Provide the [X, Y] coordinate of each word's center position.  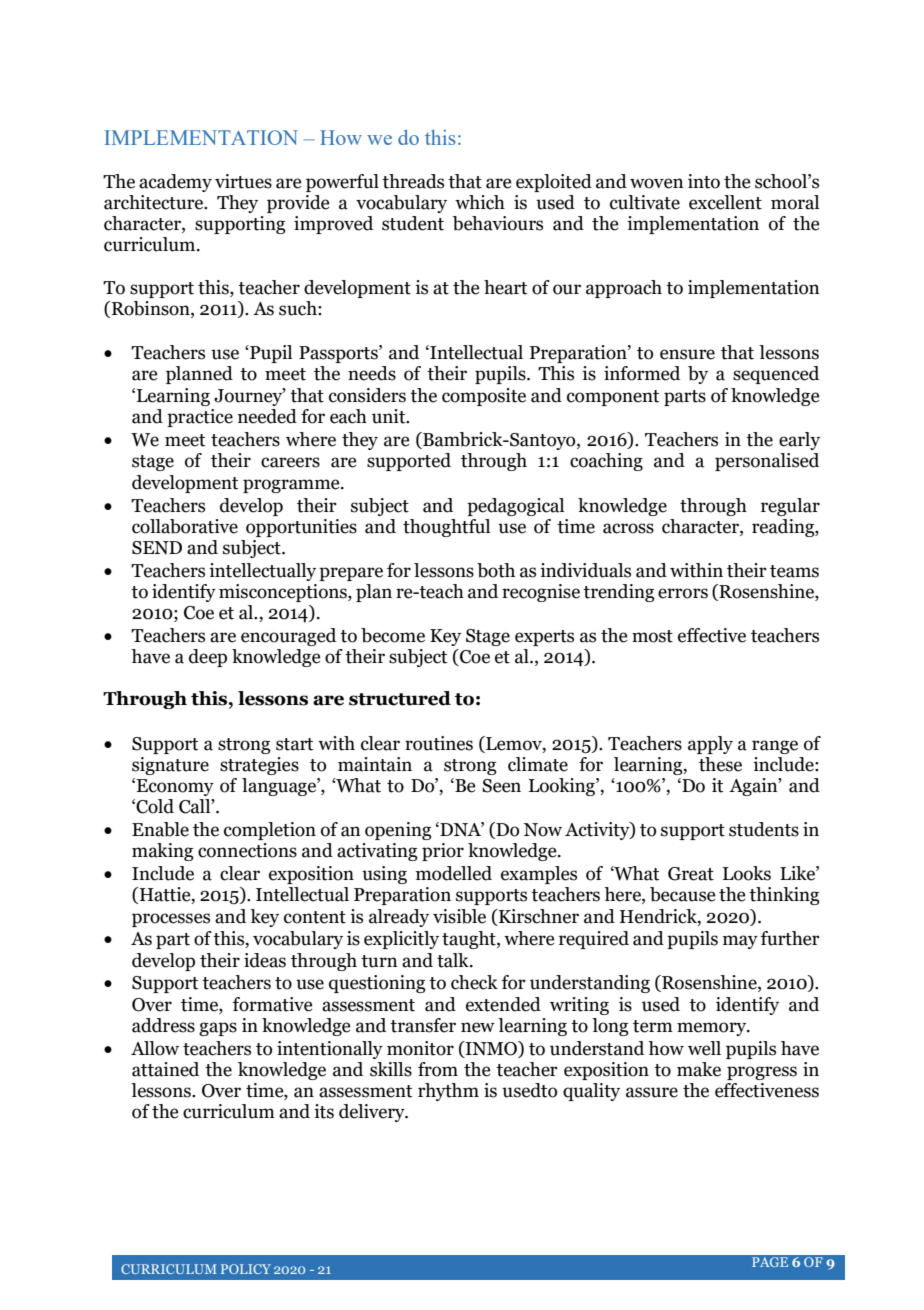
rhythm [448, 1092]
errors [683, 593]
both [496, 570]
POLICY [246, 1269]
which [480, 202]
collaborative [185, 526]
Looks [747, 873]
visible [459, 916]
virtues [243, 181]
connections [247, 850]
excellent [725, 202]
